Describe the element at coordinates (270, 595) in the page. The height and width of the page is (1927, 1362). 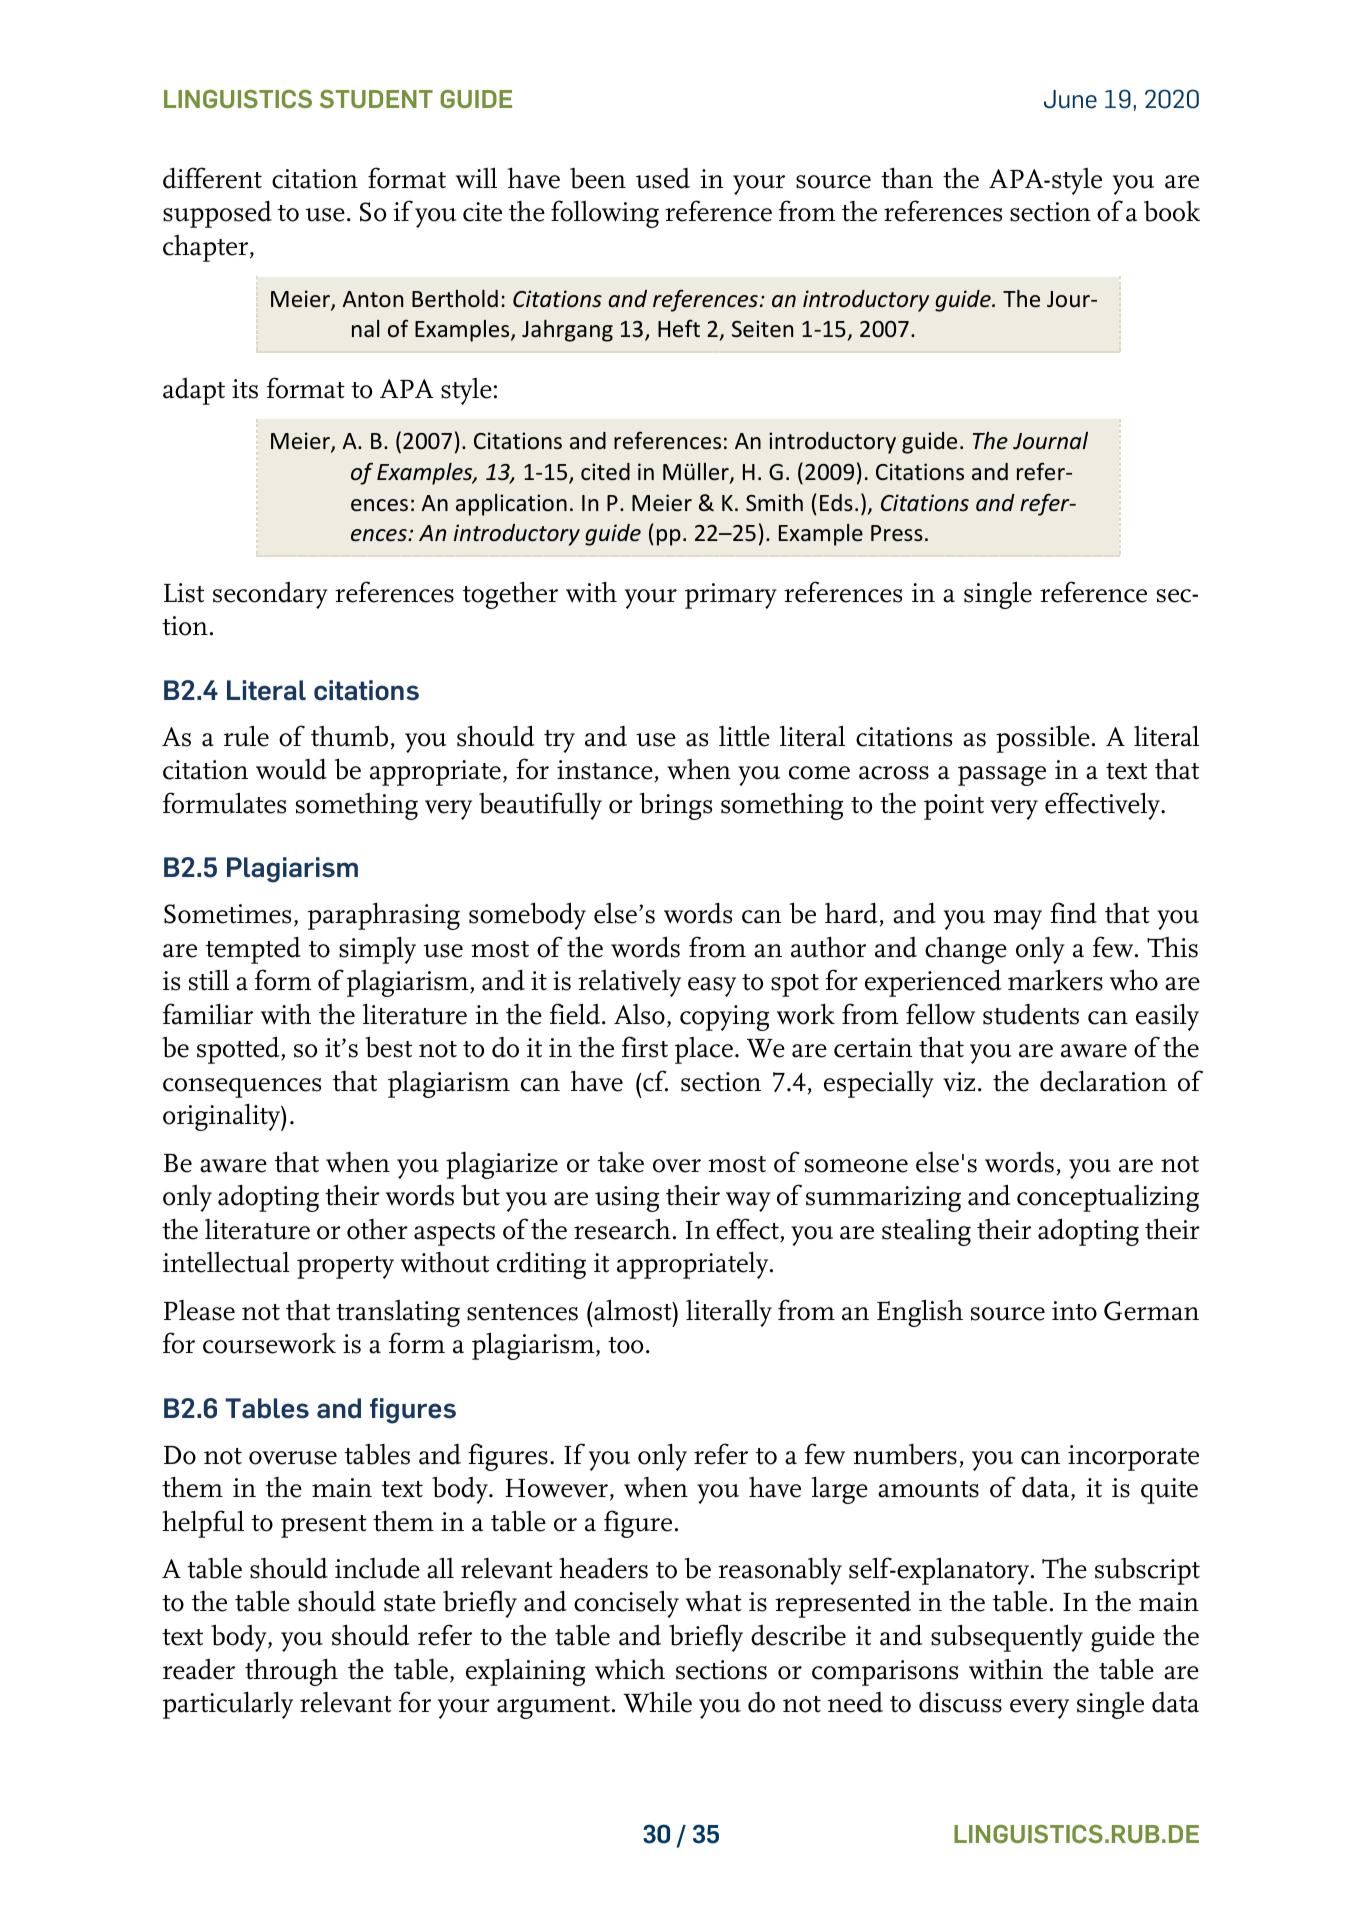
I see `secondary` at that location.
